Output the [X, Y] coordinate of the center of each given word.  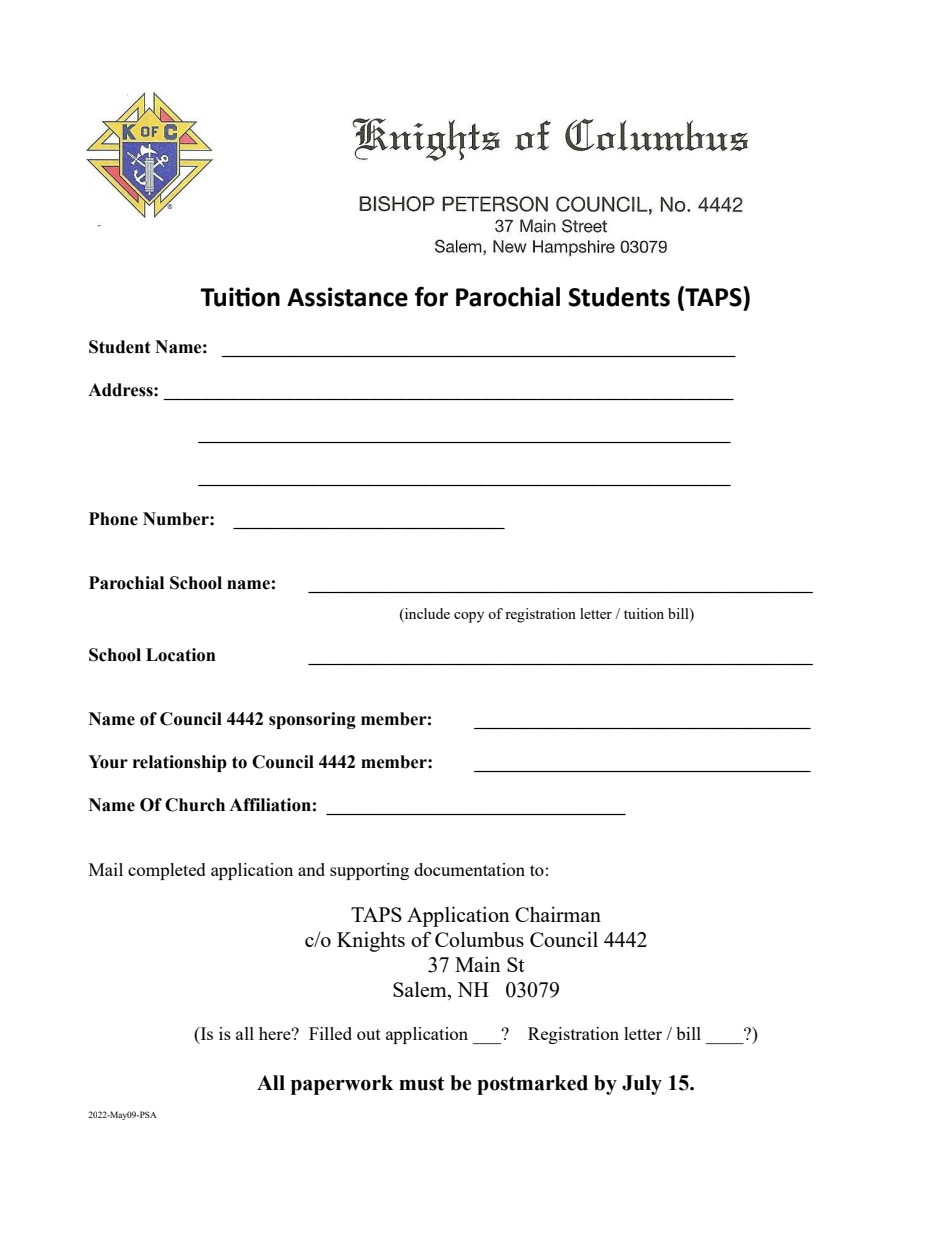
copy [469, 617]
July [642, 1085]
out [369, 1034]
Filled [330, 1033]
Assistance [347, 297]
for [431, 296]
